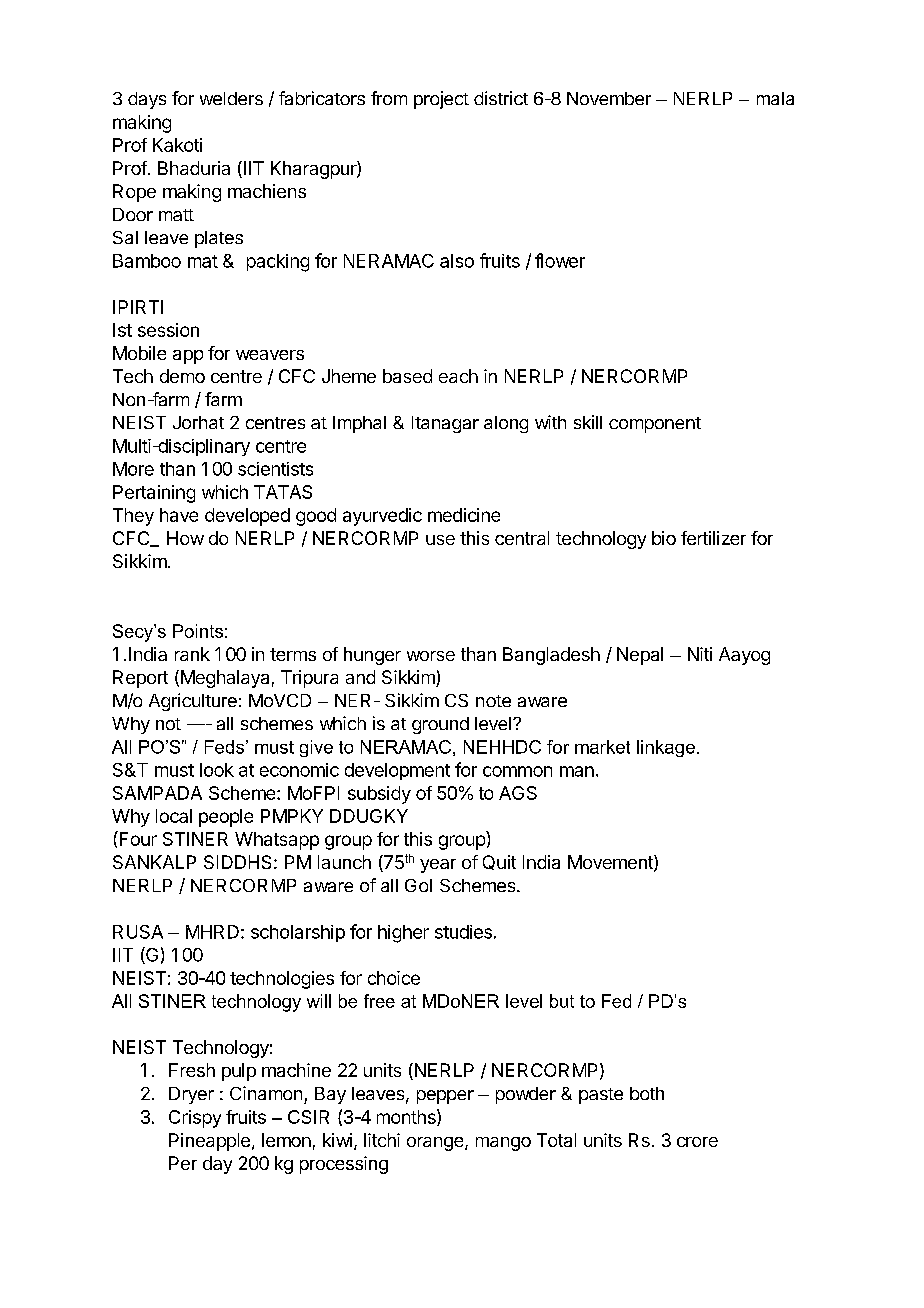 The width and height of the screenshot is (924, 1308). I want to click on Niti, so click(700, 654).
